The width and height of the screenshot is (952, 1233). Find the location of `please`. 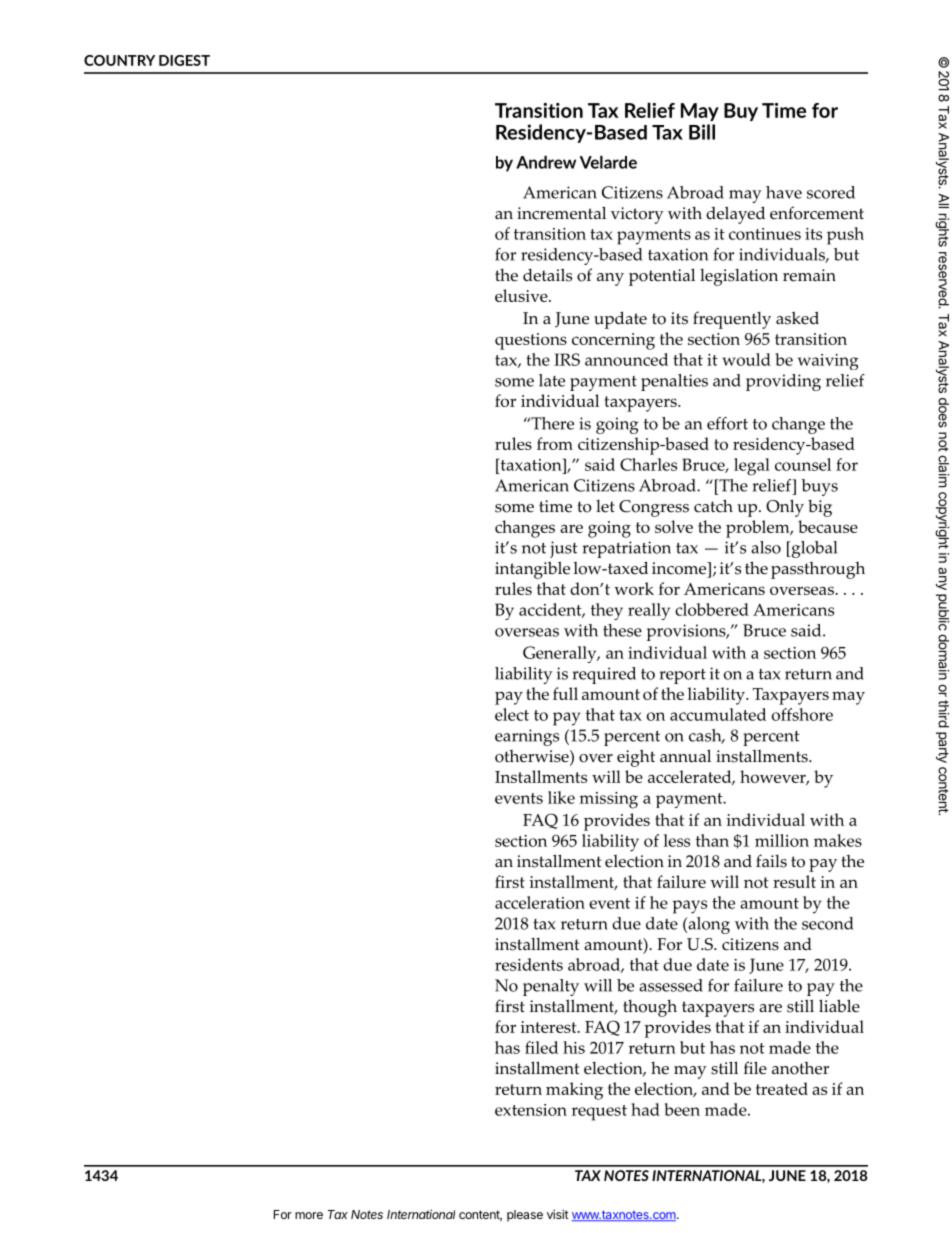

please is located at coordinates (525, 1216).
